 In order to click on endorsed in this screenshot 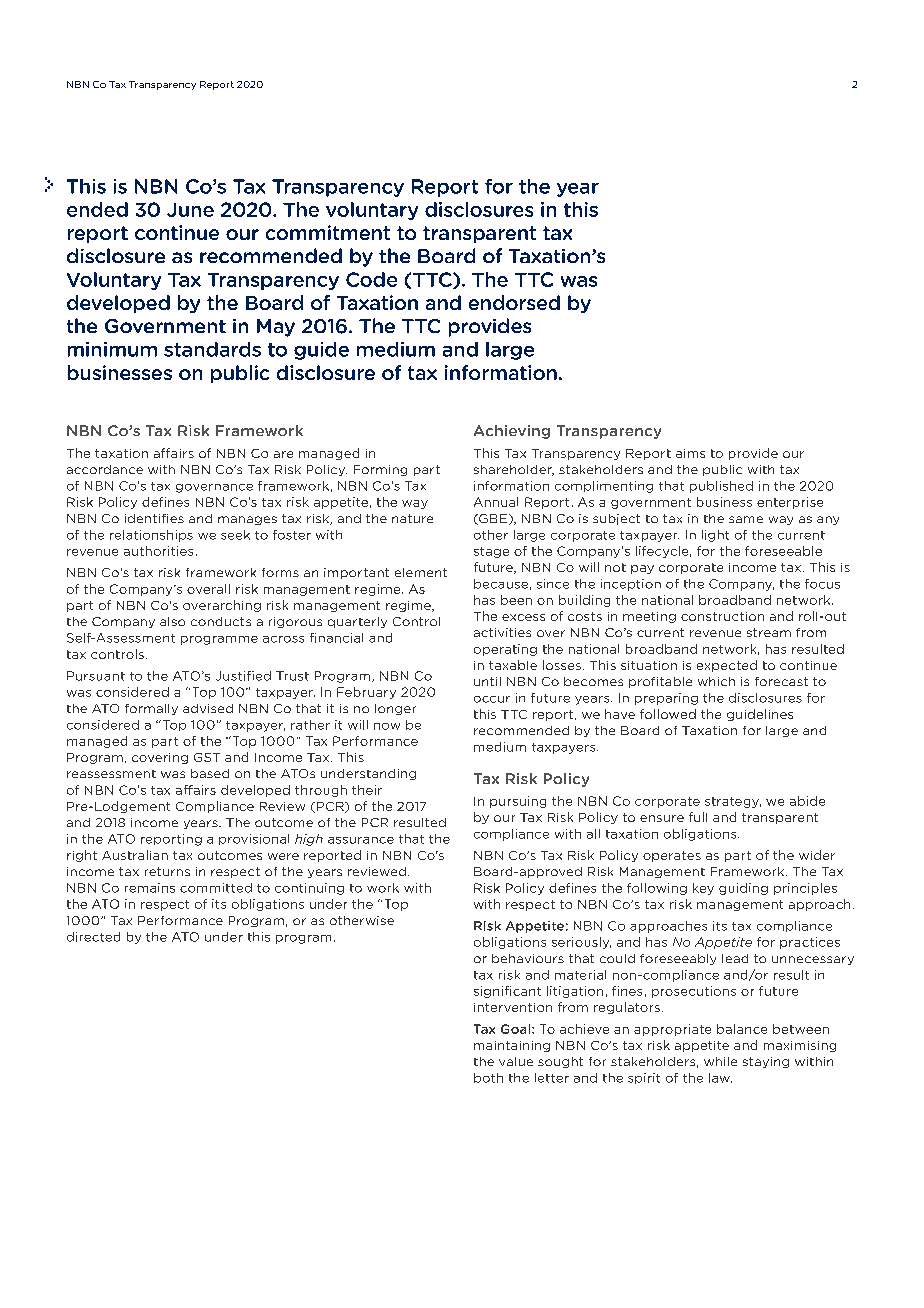, I will do `click(514, 302)`.
